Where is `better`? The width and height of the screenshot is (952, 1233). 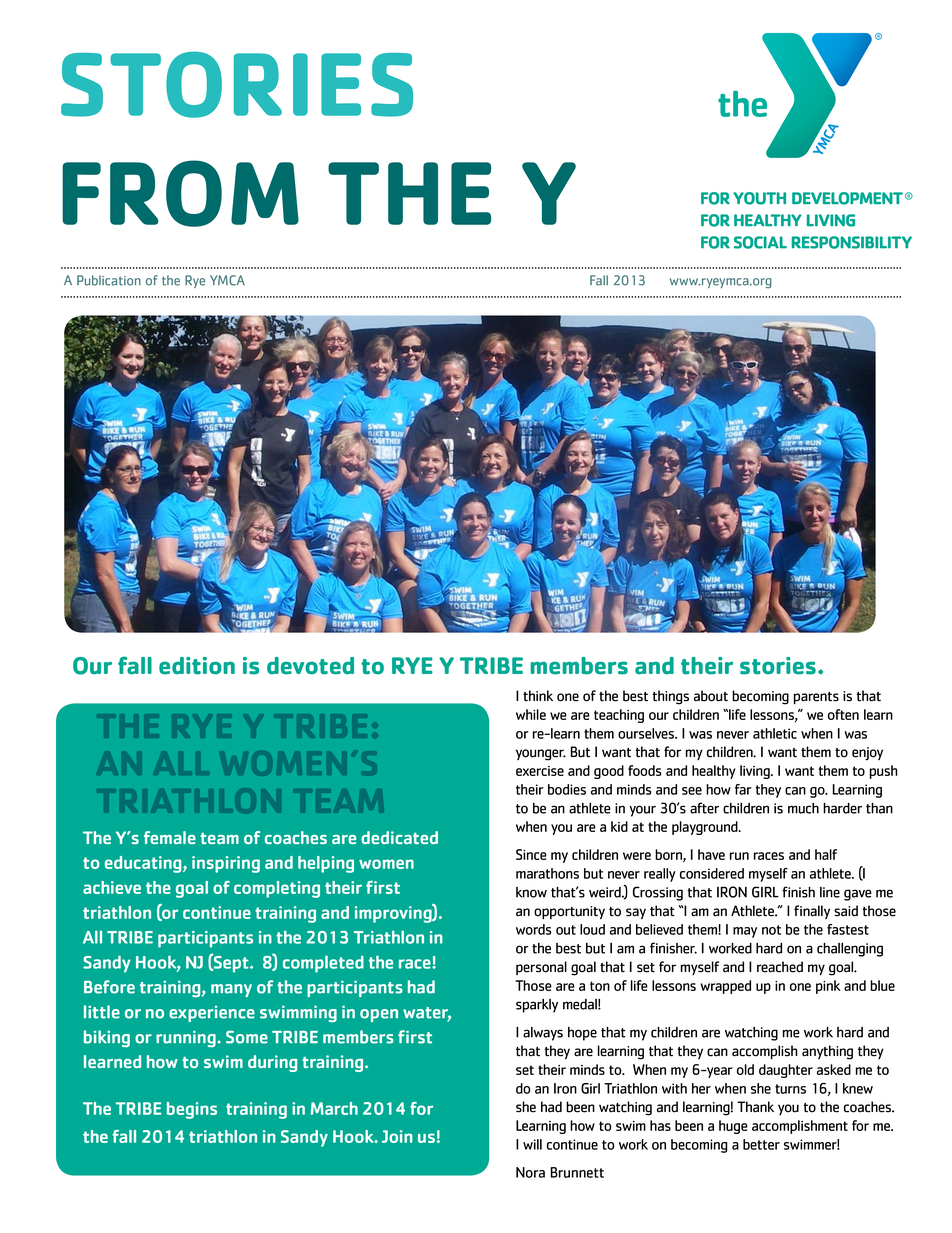
better is located at coordinates (761, 1144).
